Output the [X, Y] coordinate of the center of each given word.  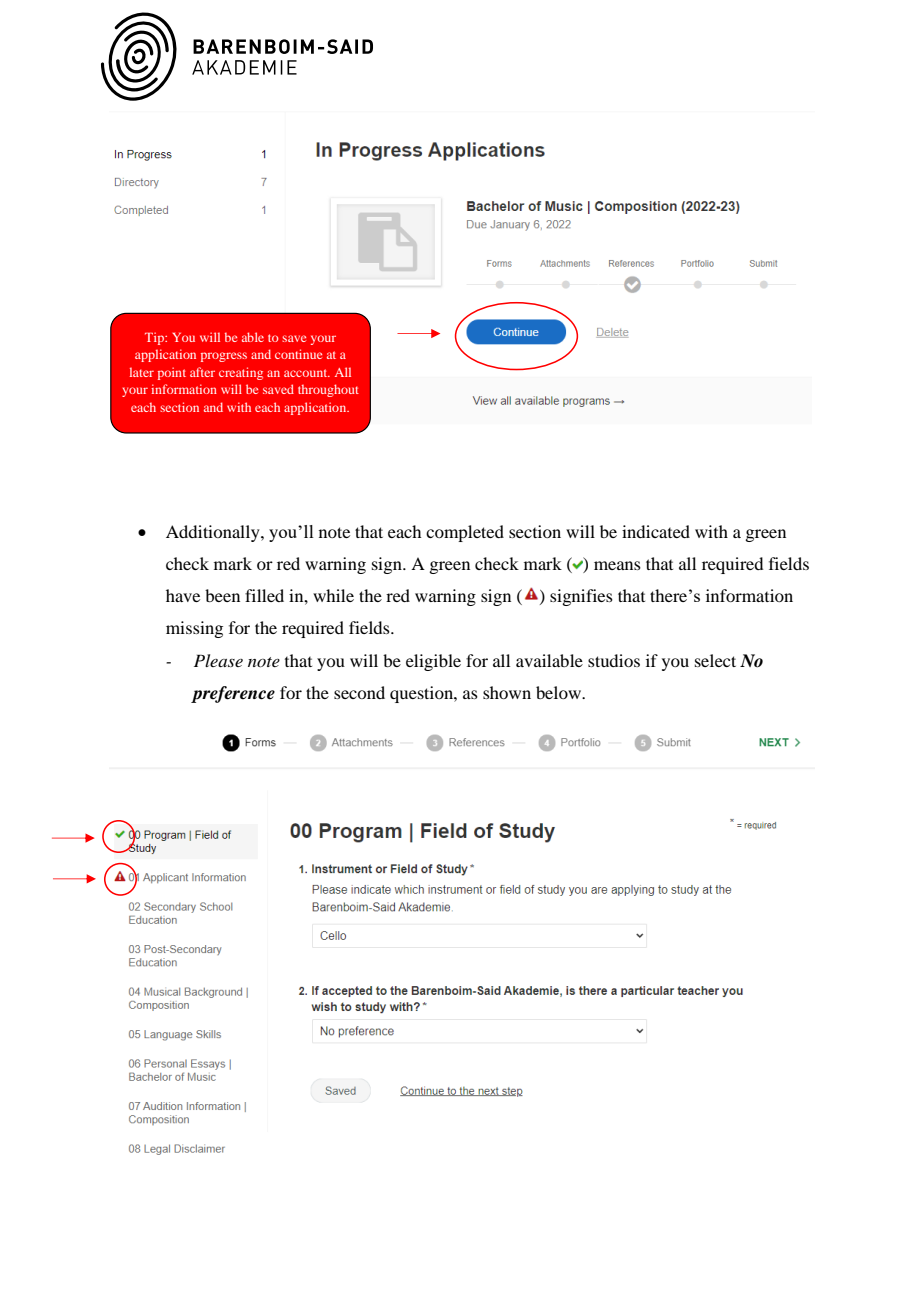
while [333, 595]
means [617, 565]
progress [224, 357]
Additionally [214, 533]
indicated [656, 531]
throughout [328, 390]
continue [298, 354]
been [222, 595]
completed [465, 533]
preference [233, 694]
